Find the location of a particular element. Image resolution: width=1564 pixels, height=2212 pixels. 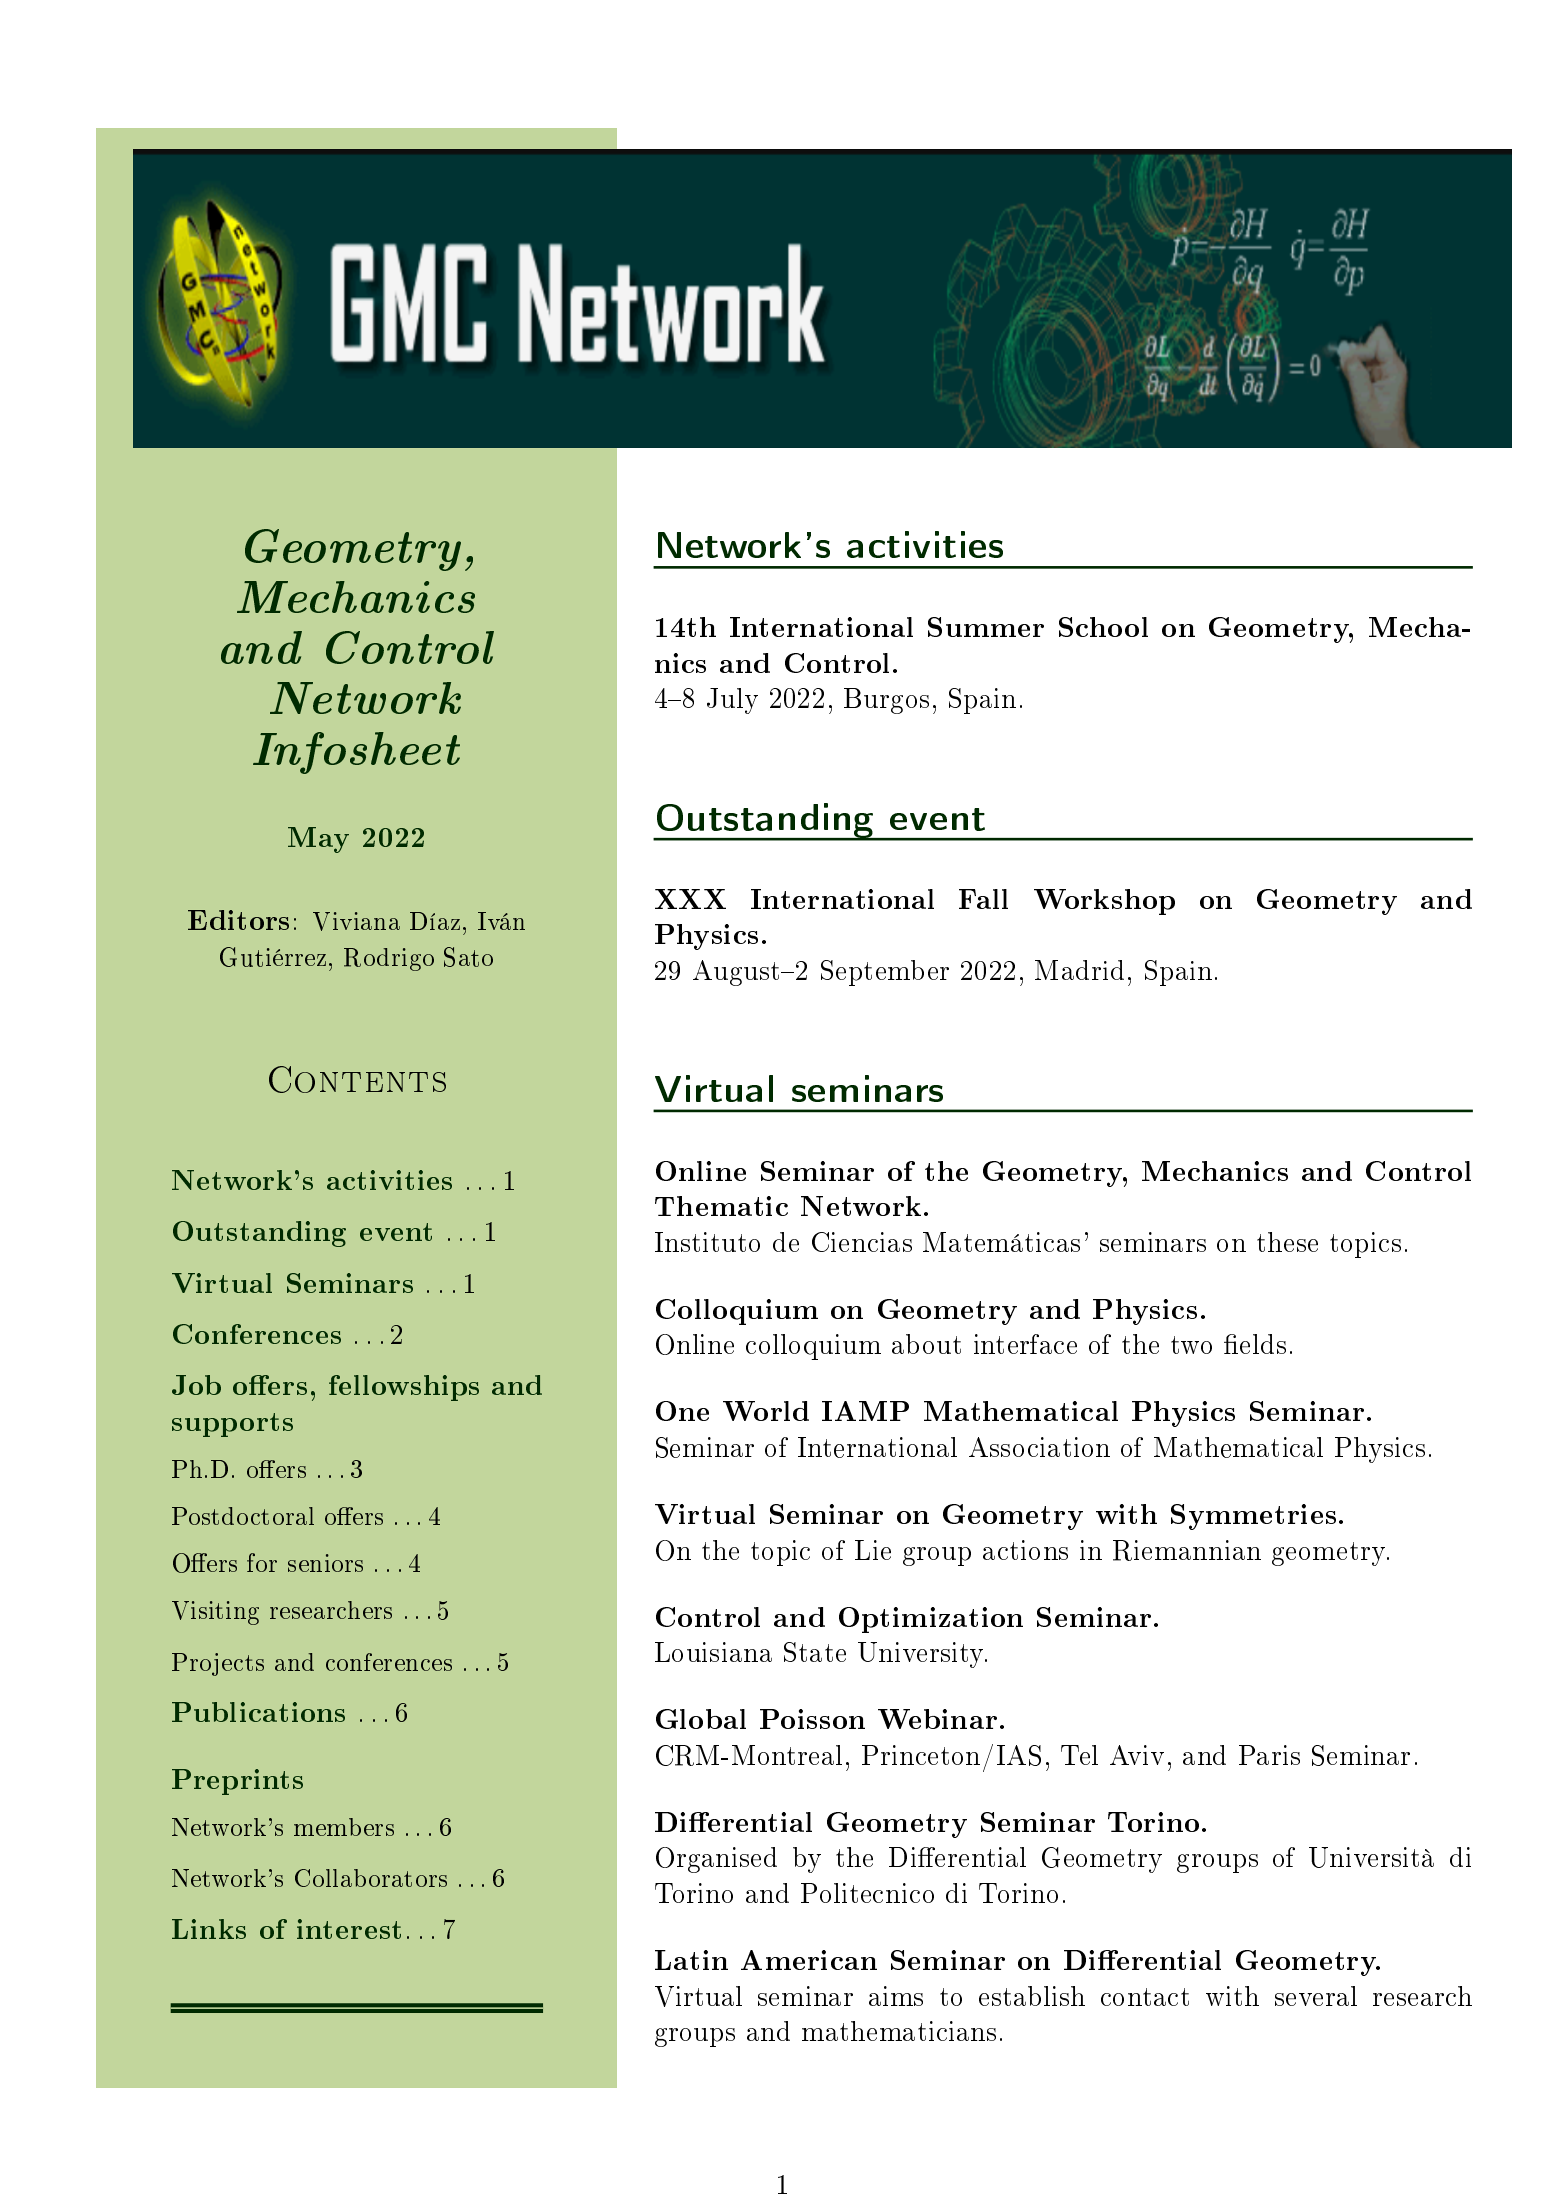

School is located at coordinates (1103, 627).
